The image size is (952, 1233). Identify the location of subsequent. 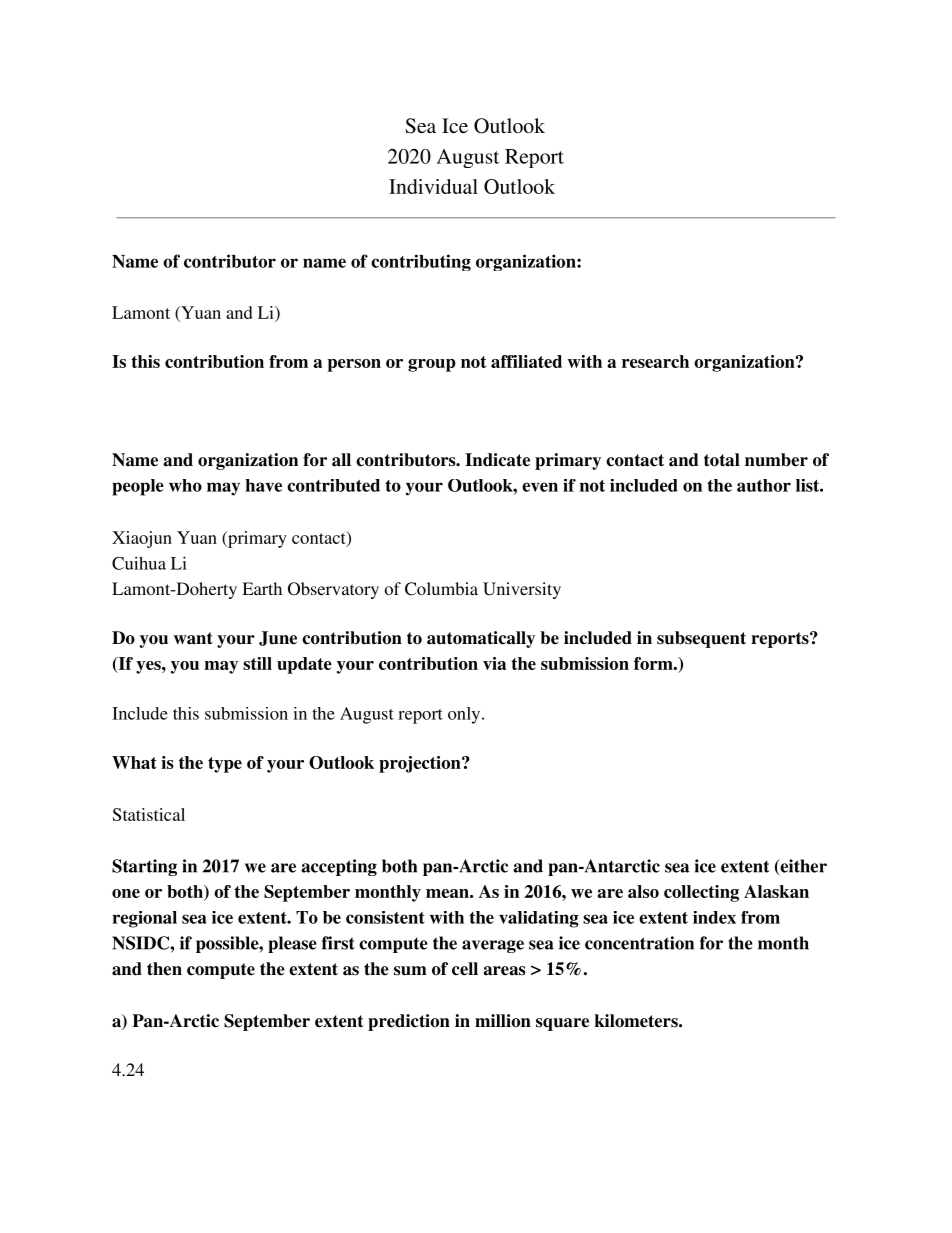
(701, 639).
